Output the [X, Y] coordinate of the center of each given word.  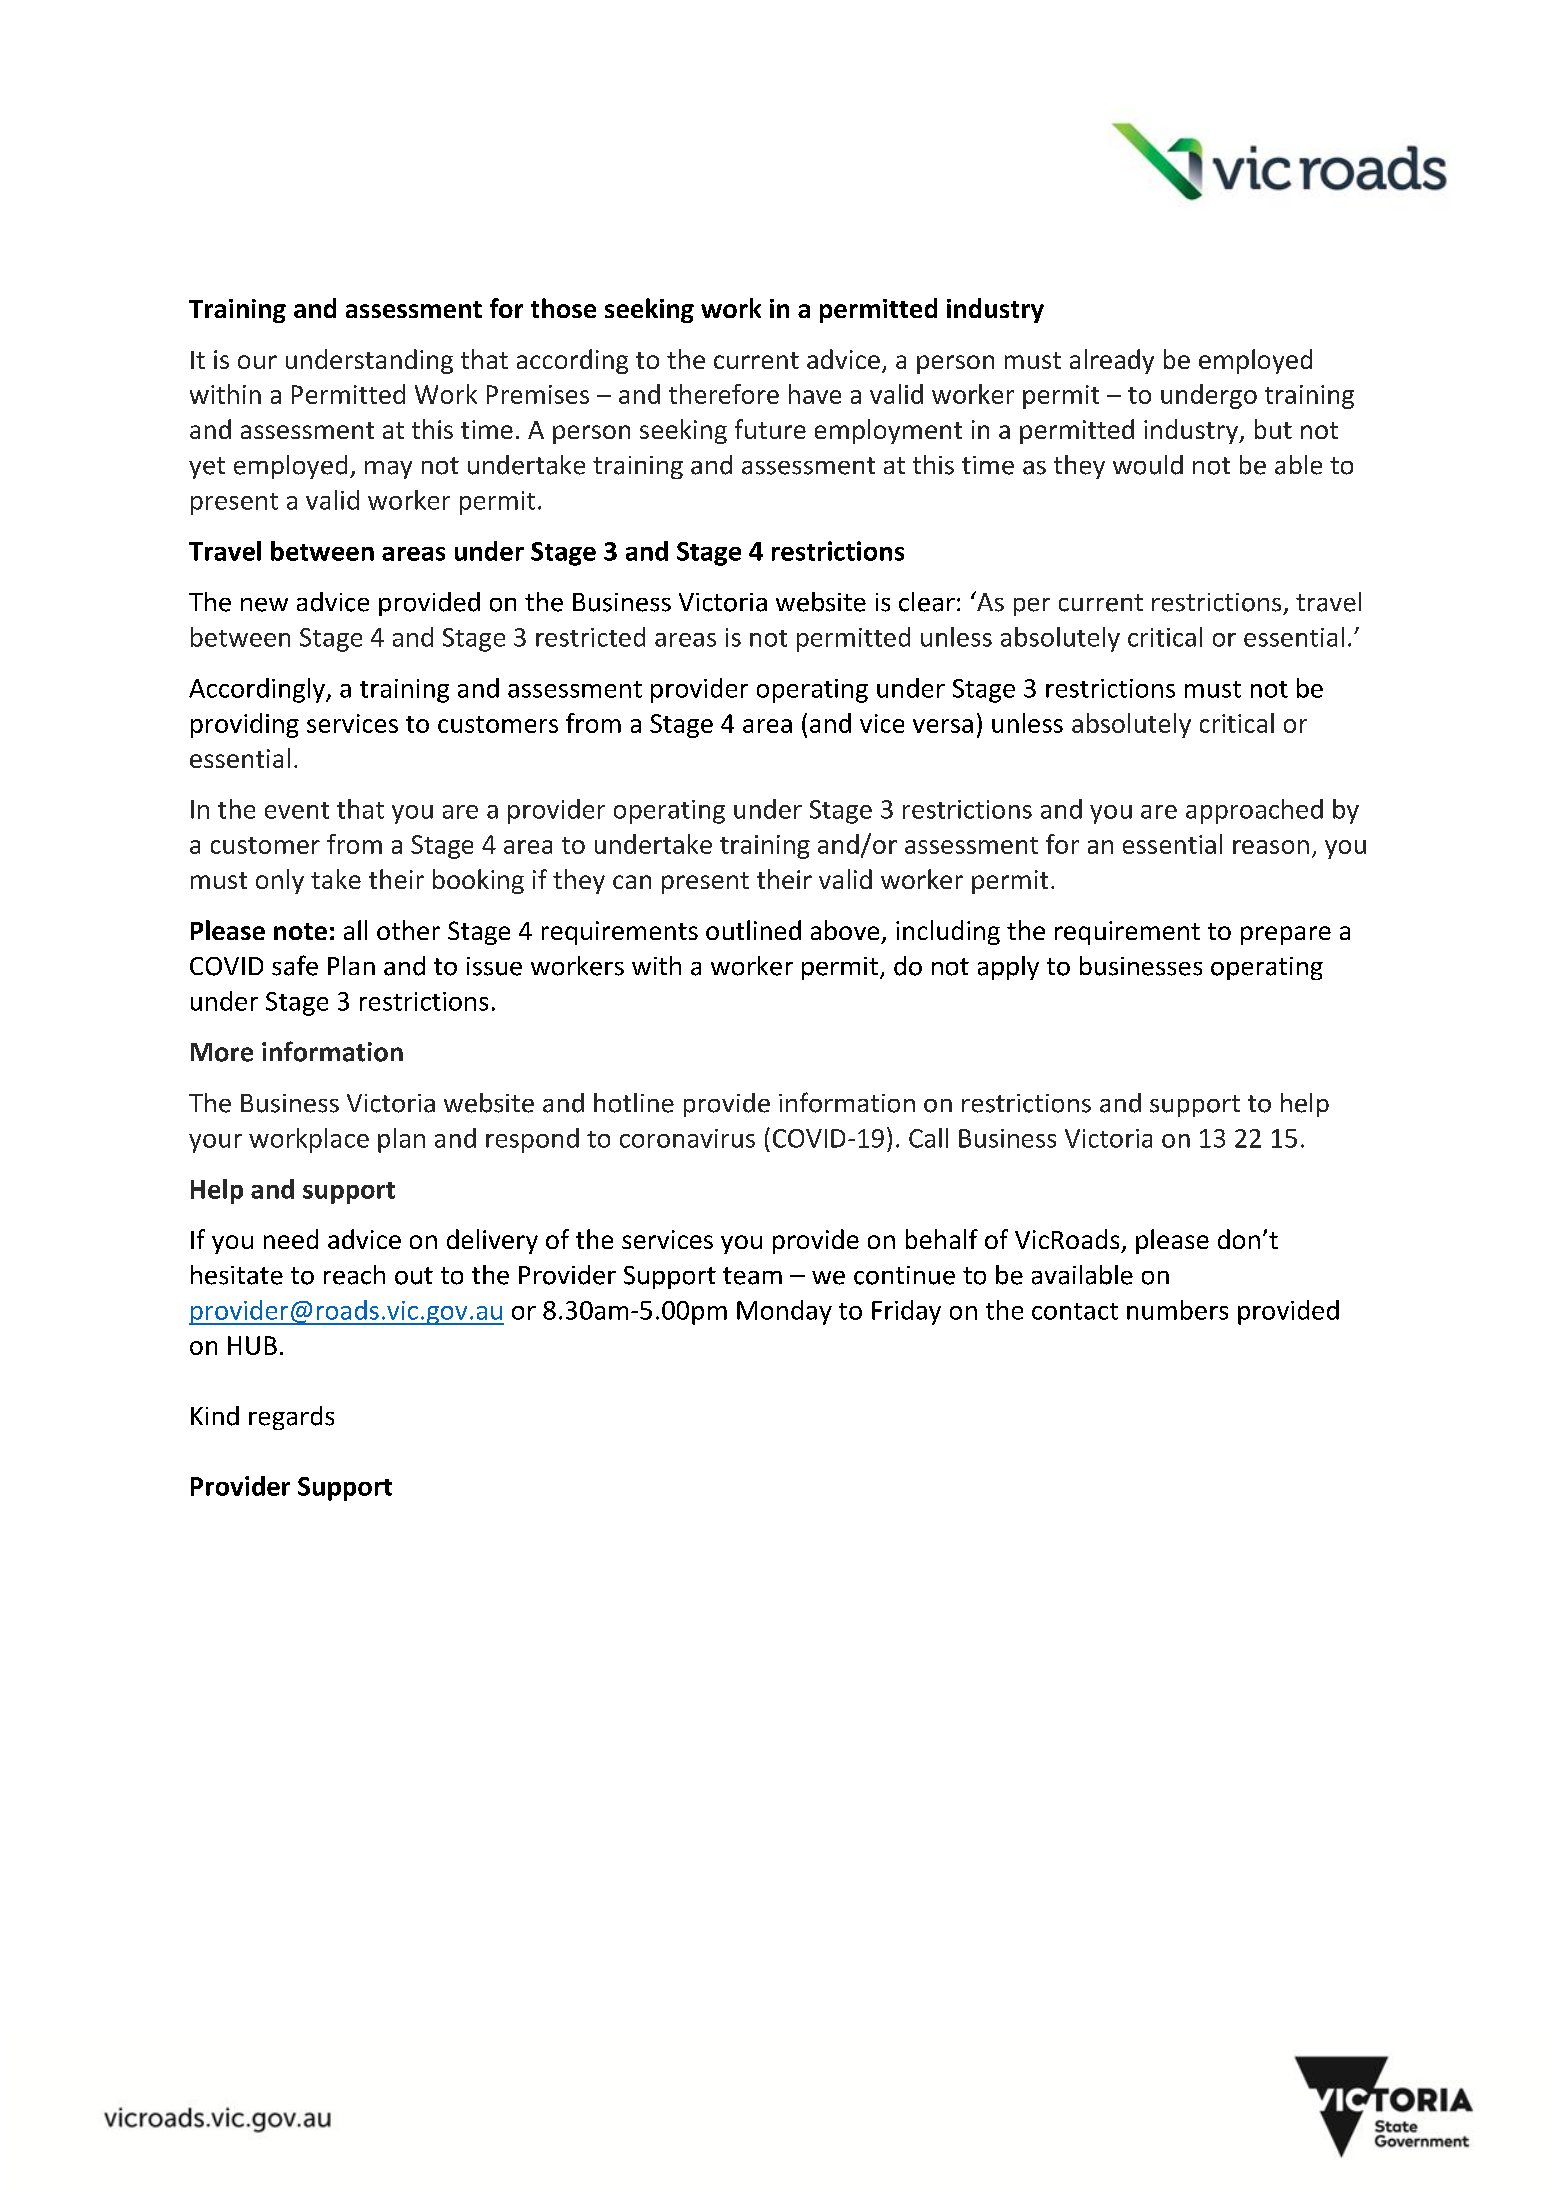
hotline [634, 1103]
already [1112, 361]
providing [245, 725]
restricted [590, 637]
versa [943, 726]
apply [1008, 968]
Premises [538, 394]
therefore [724, 394]
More [222, 1052]
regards [291, 1418]
